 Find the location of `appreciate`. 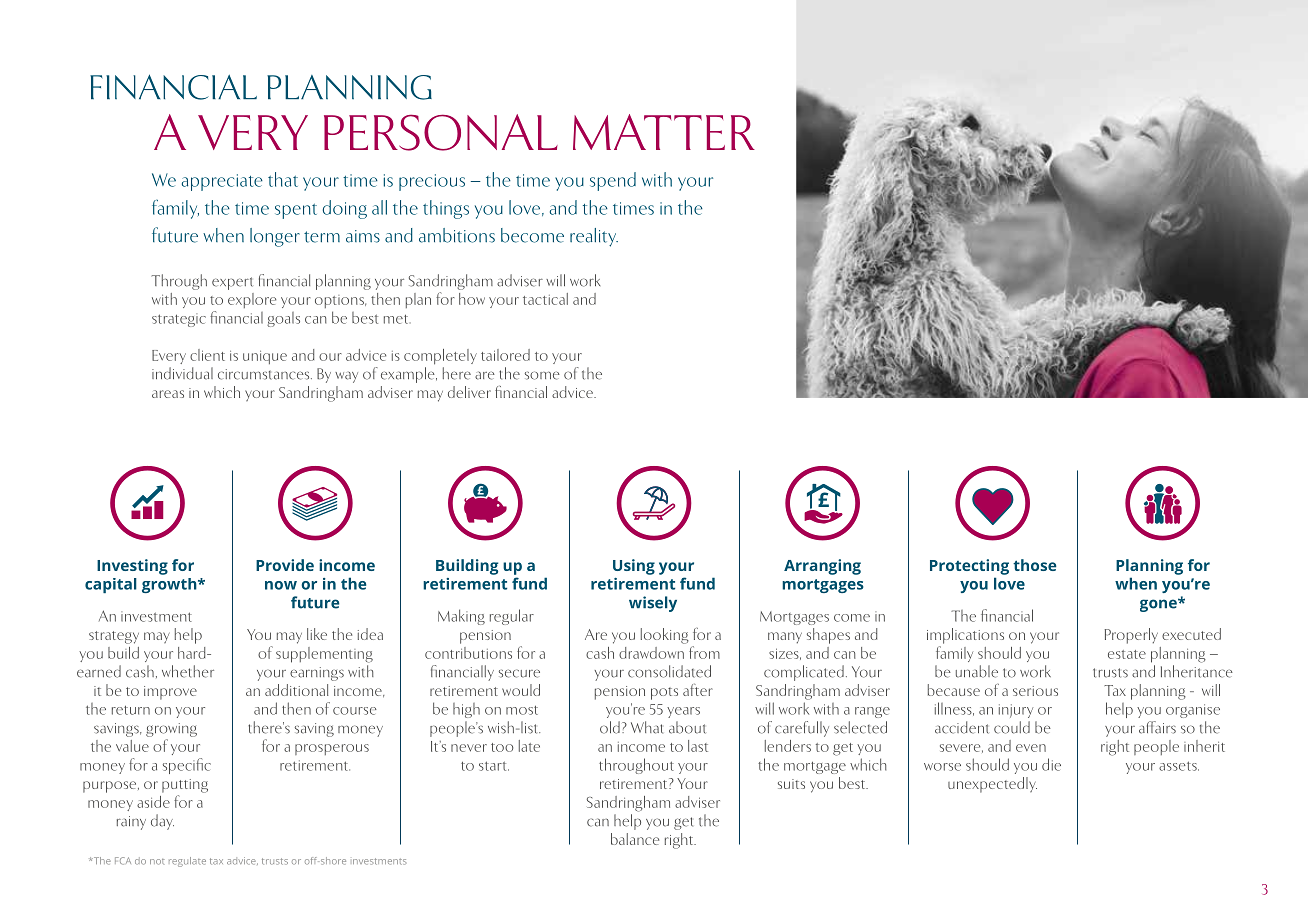

appreciate is located at coordinates (222, 182).
